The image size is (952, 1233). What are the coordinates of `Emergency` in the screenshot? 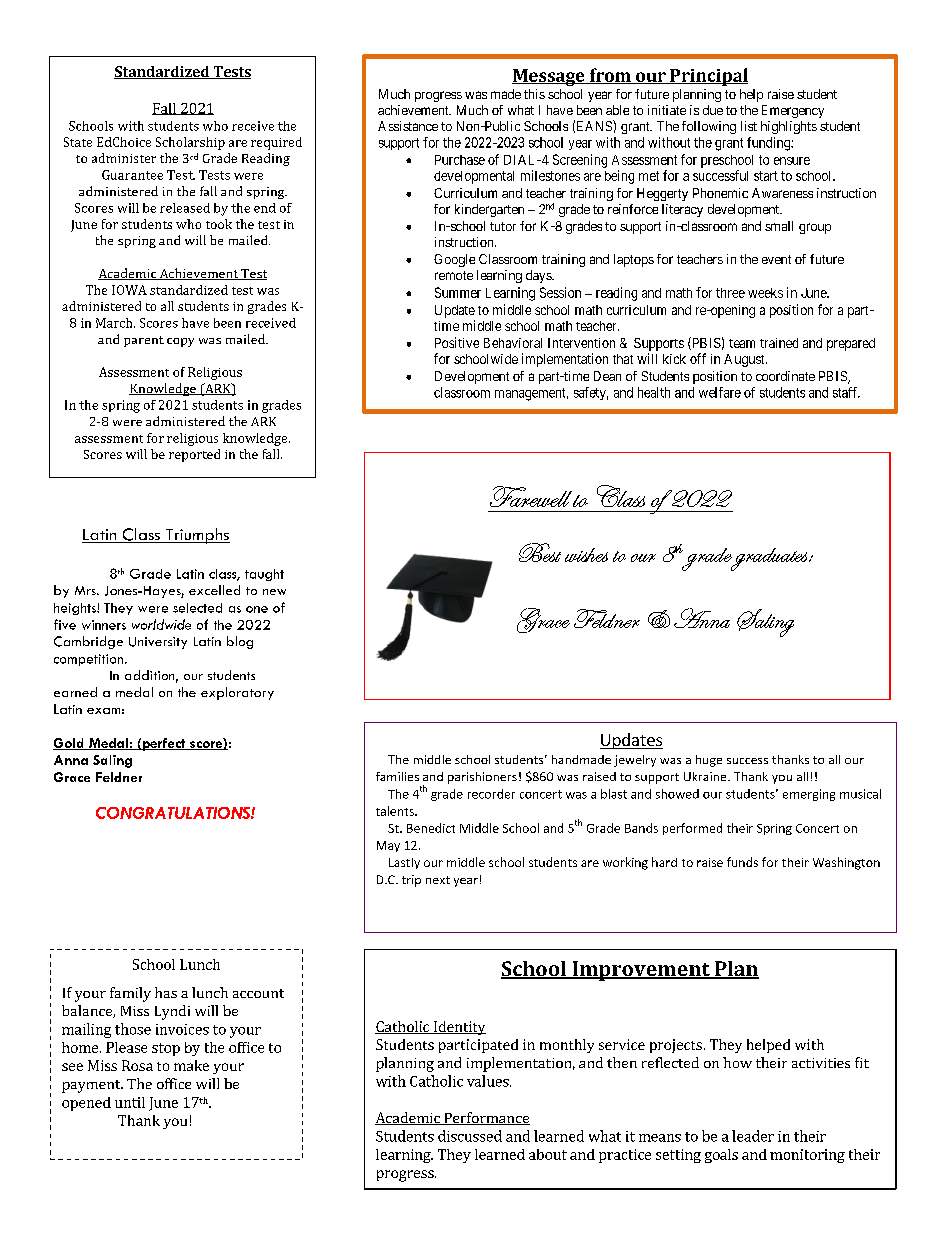 It's located at (793, 111).
